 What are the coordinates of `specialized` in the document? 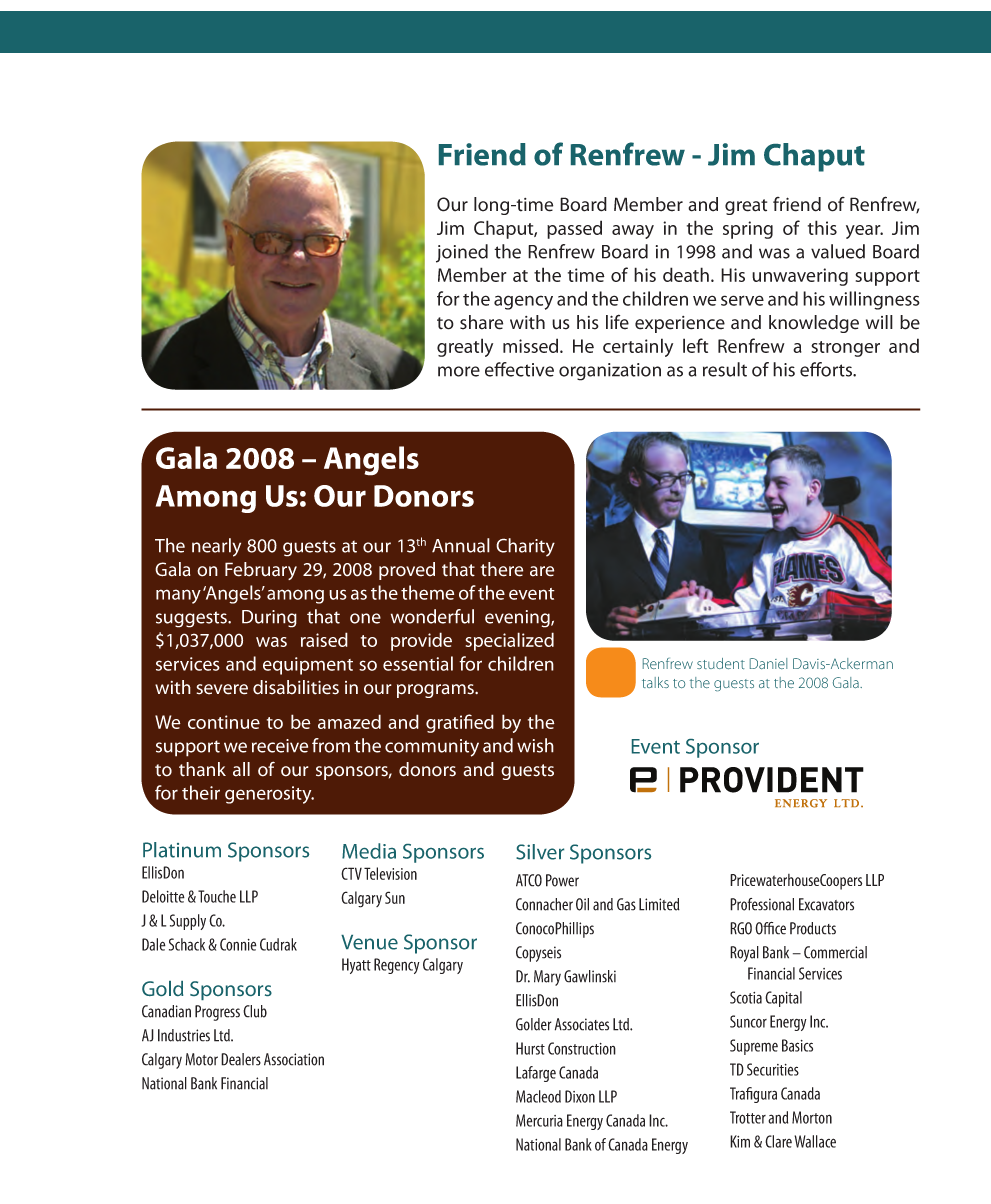 It's located at (509, 641).
